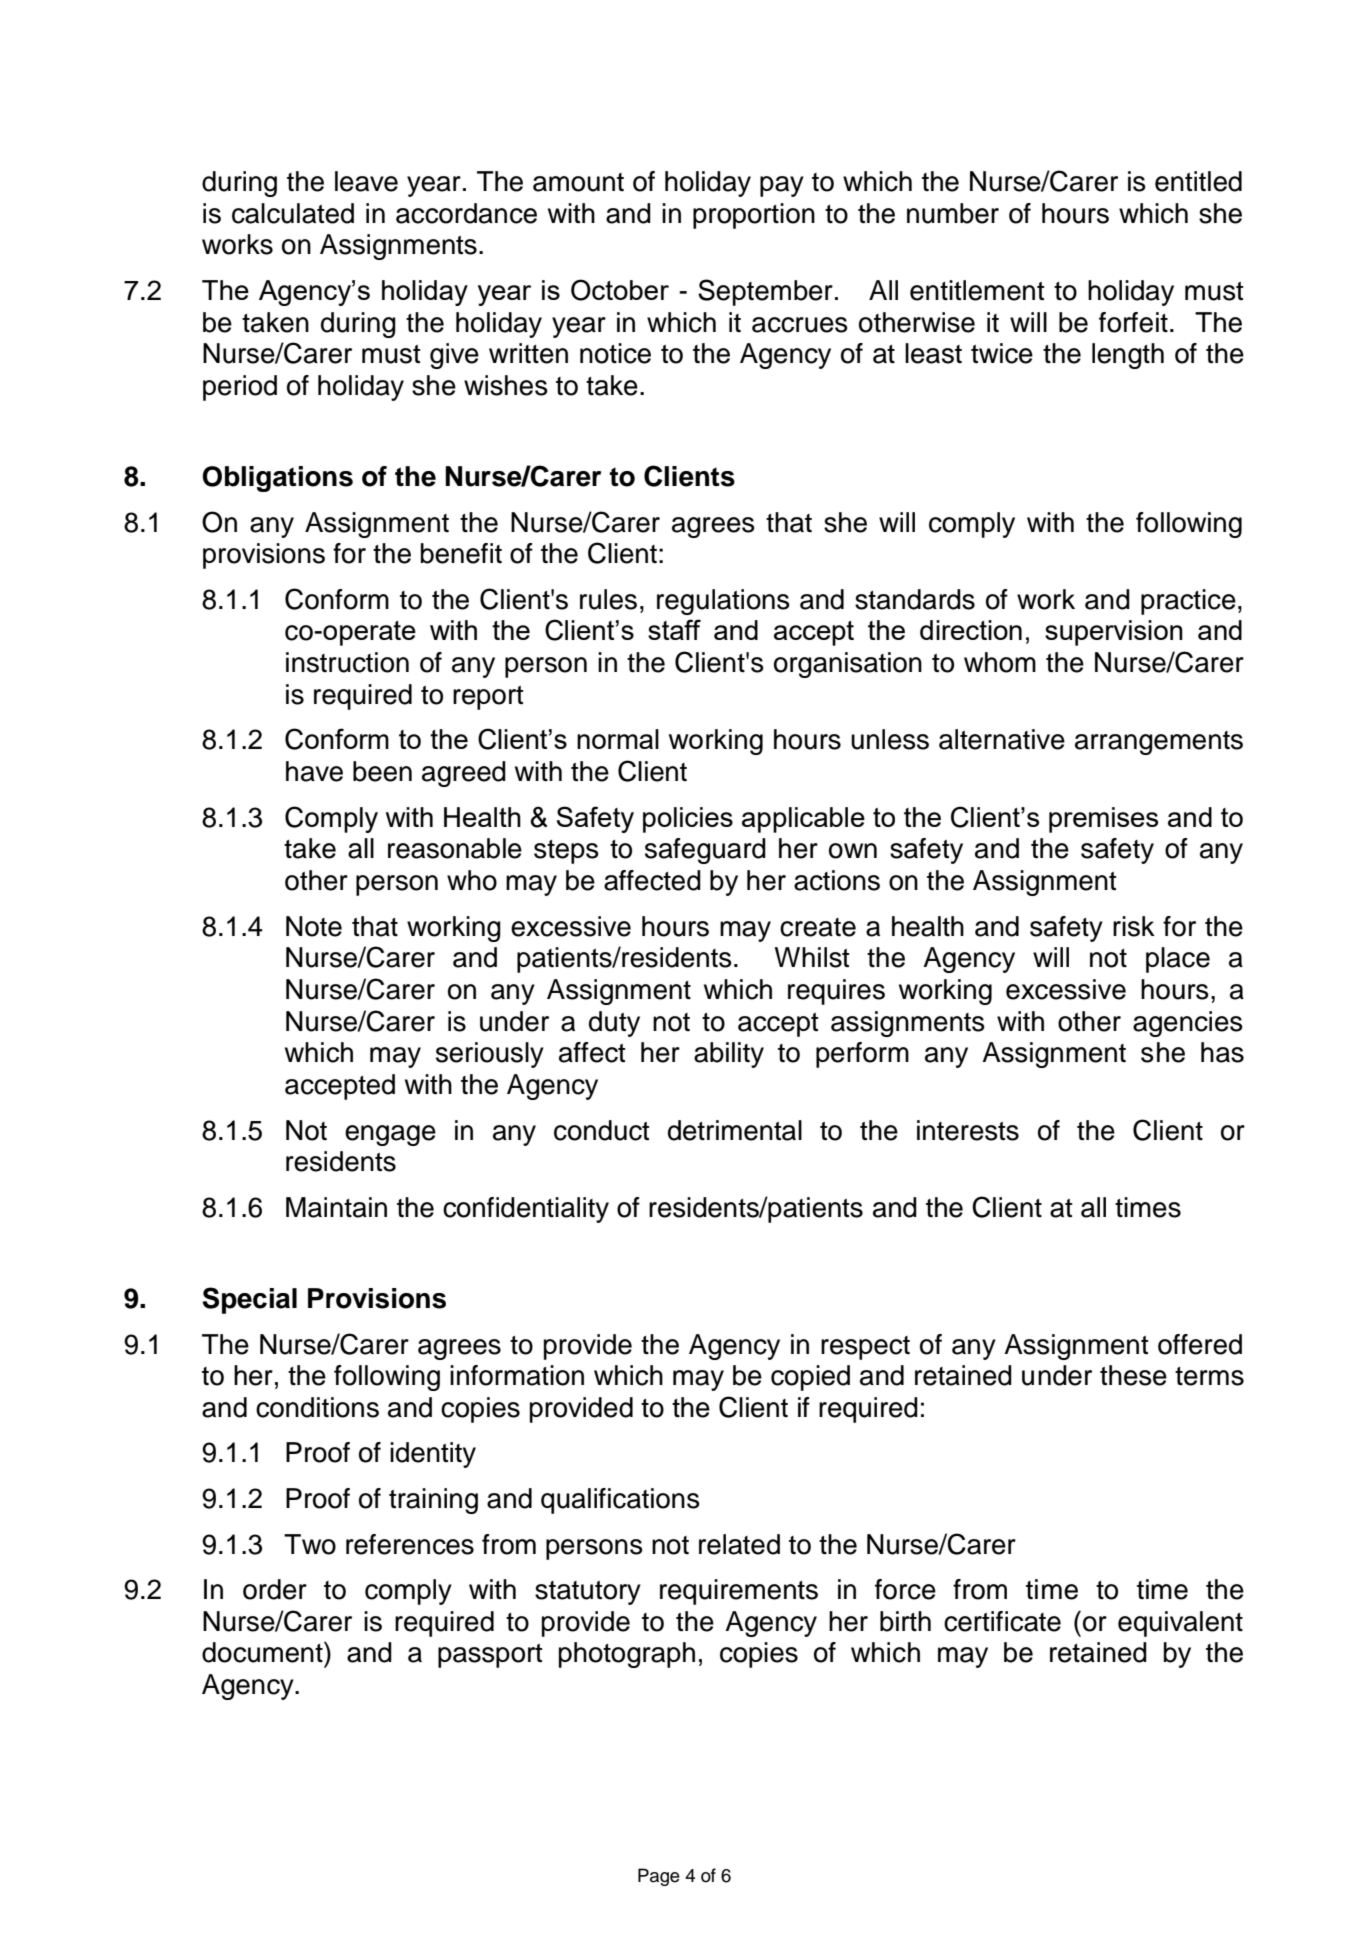  Describe the element at coordinates (336, 1207) in the screenshot. I see `Maintain` at that location.
